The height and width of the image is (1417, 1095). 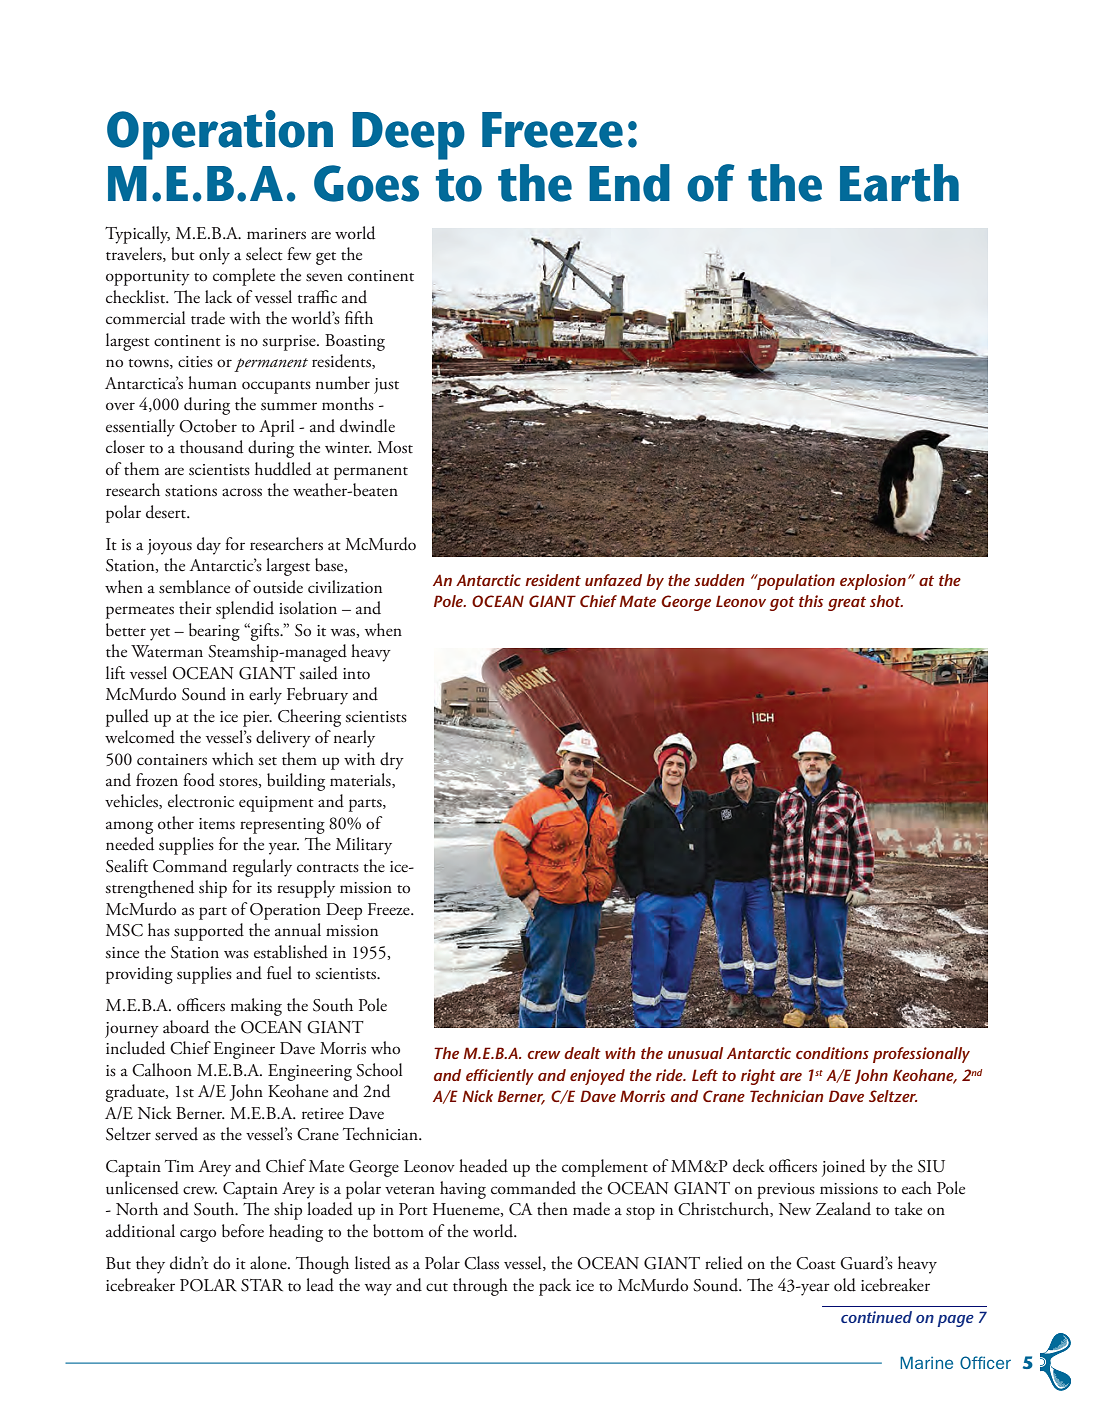 What do you see at coordinates (159, 930) in the image?
I see `has` at bounding box center [159, 930].
